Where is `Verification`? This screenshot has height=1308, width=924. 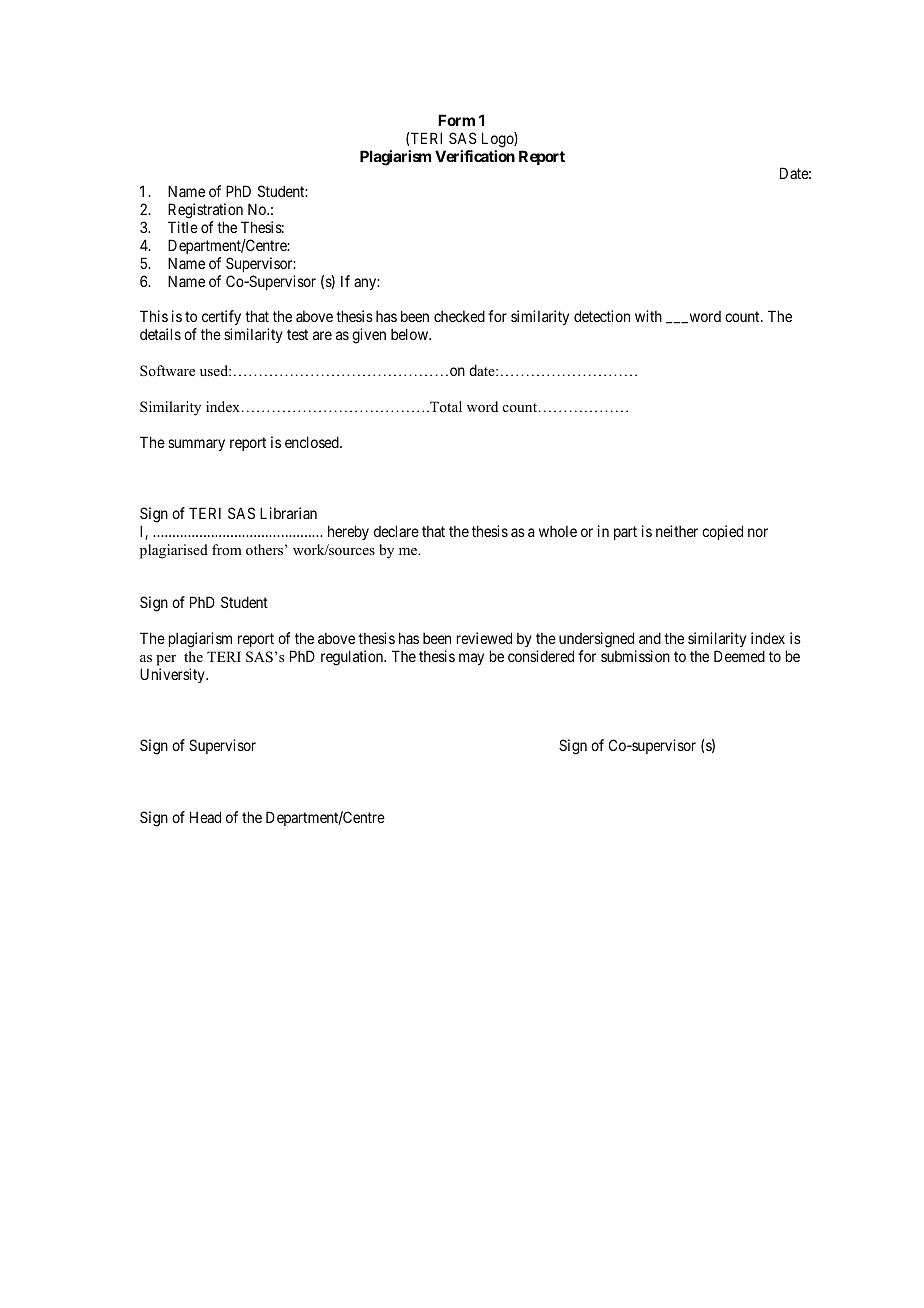
Verification is located at coordinates (475, 156).
